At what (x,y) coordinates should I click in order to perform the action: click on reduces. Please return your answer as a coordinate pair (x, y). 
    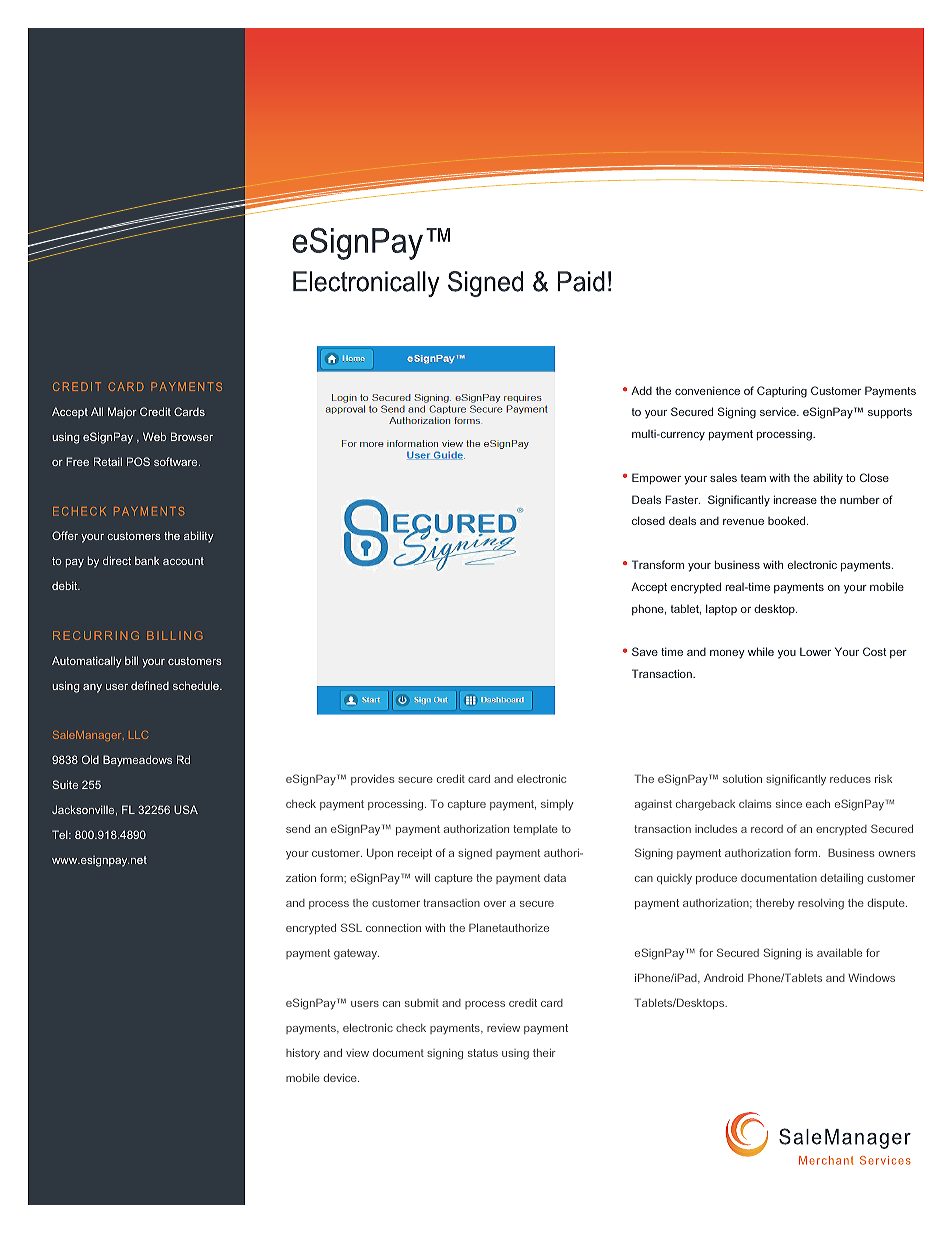
    Looking at the image, I should click on (850, 779).
